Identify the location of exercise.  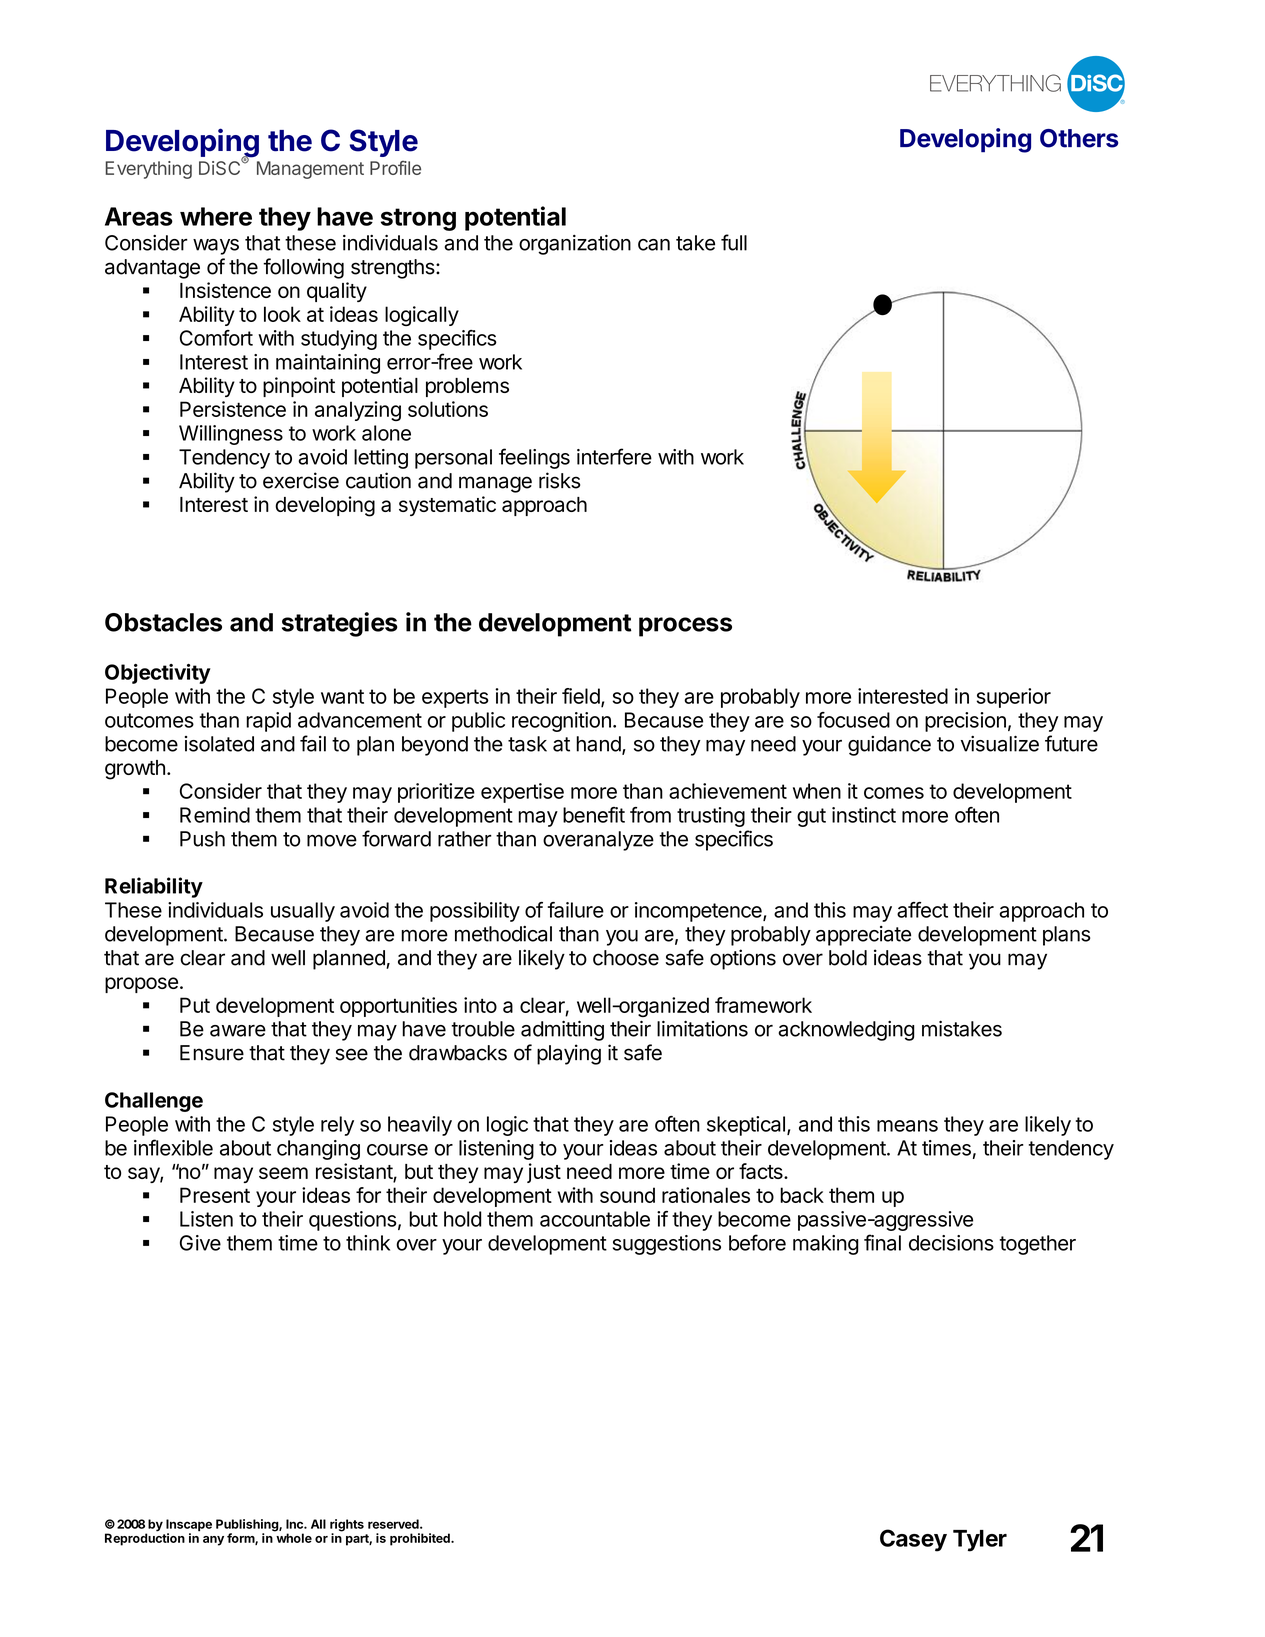
(301, 480).
